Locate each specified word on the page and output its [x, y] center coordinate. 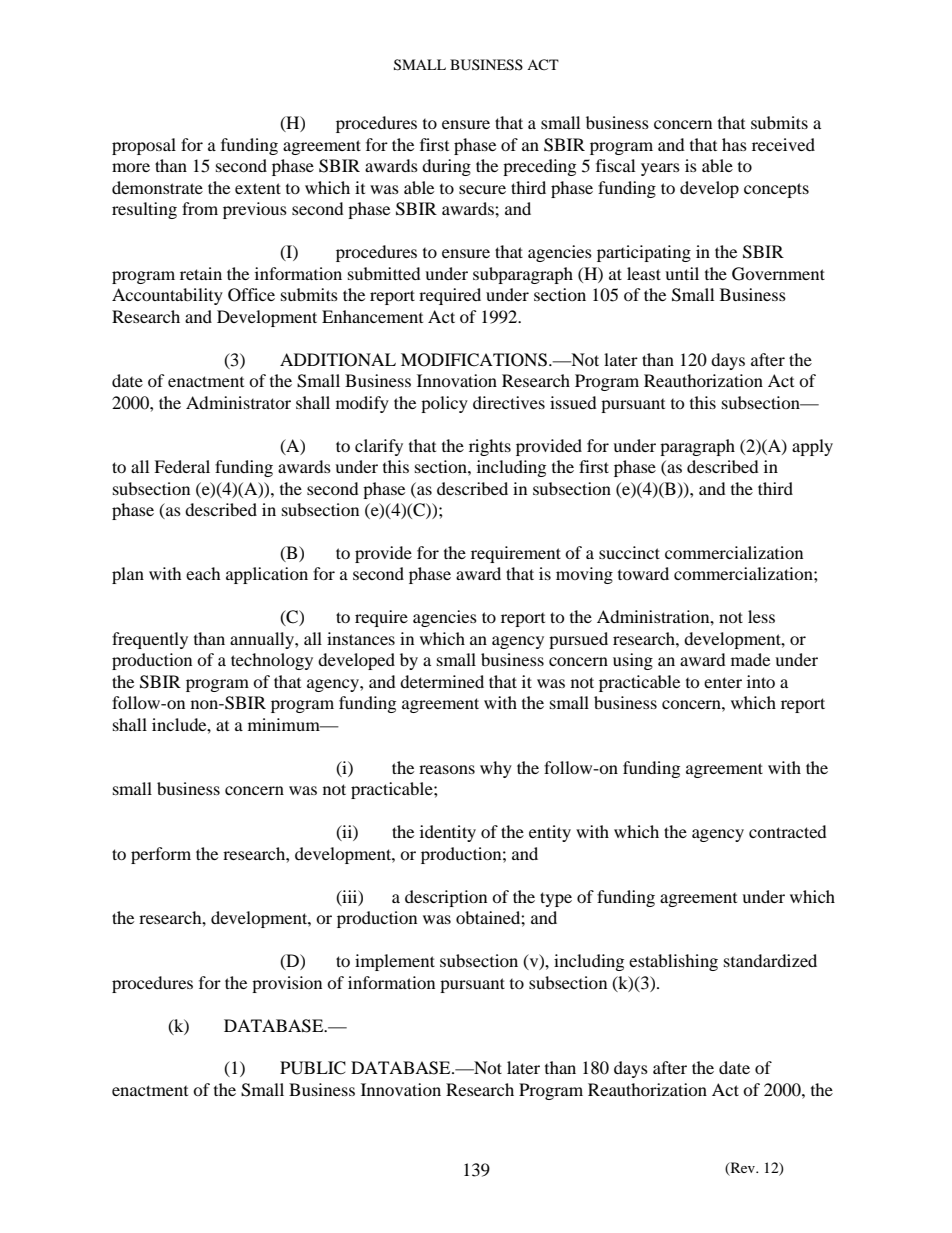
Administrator [238, 402]
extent [258, 188]
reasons [447, 769]
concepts [776, 190]
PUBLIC [313, 1068]
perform [161, 855]
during [446, 167]
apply [812, 447]
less [761, 616]
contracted [788, 831]
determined [442, 681]
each [203, 573]
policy [444, 404]
